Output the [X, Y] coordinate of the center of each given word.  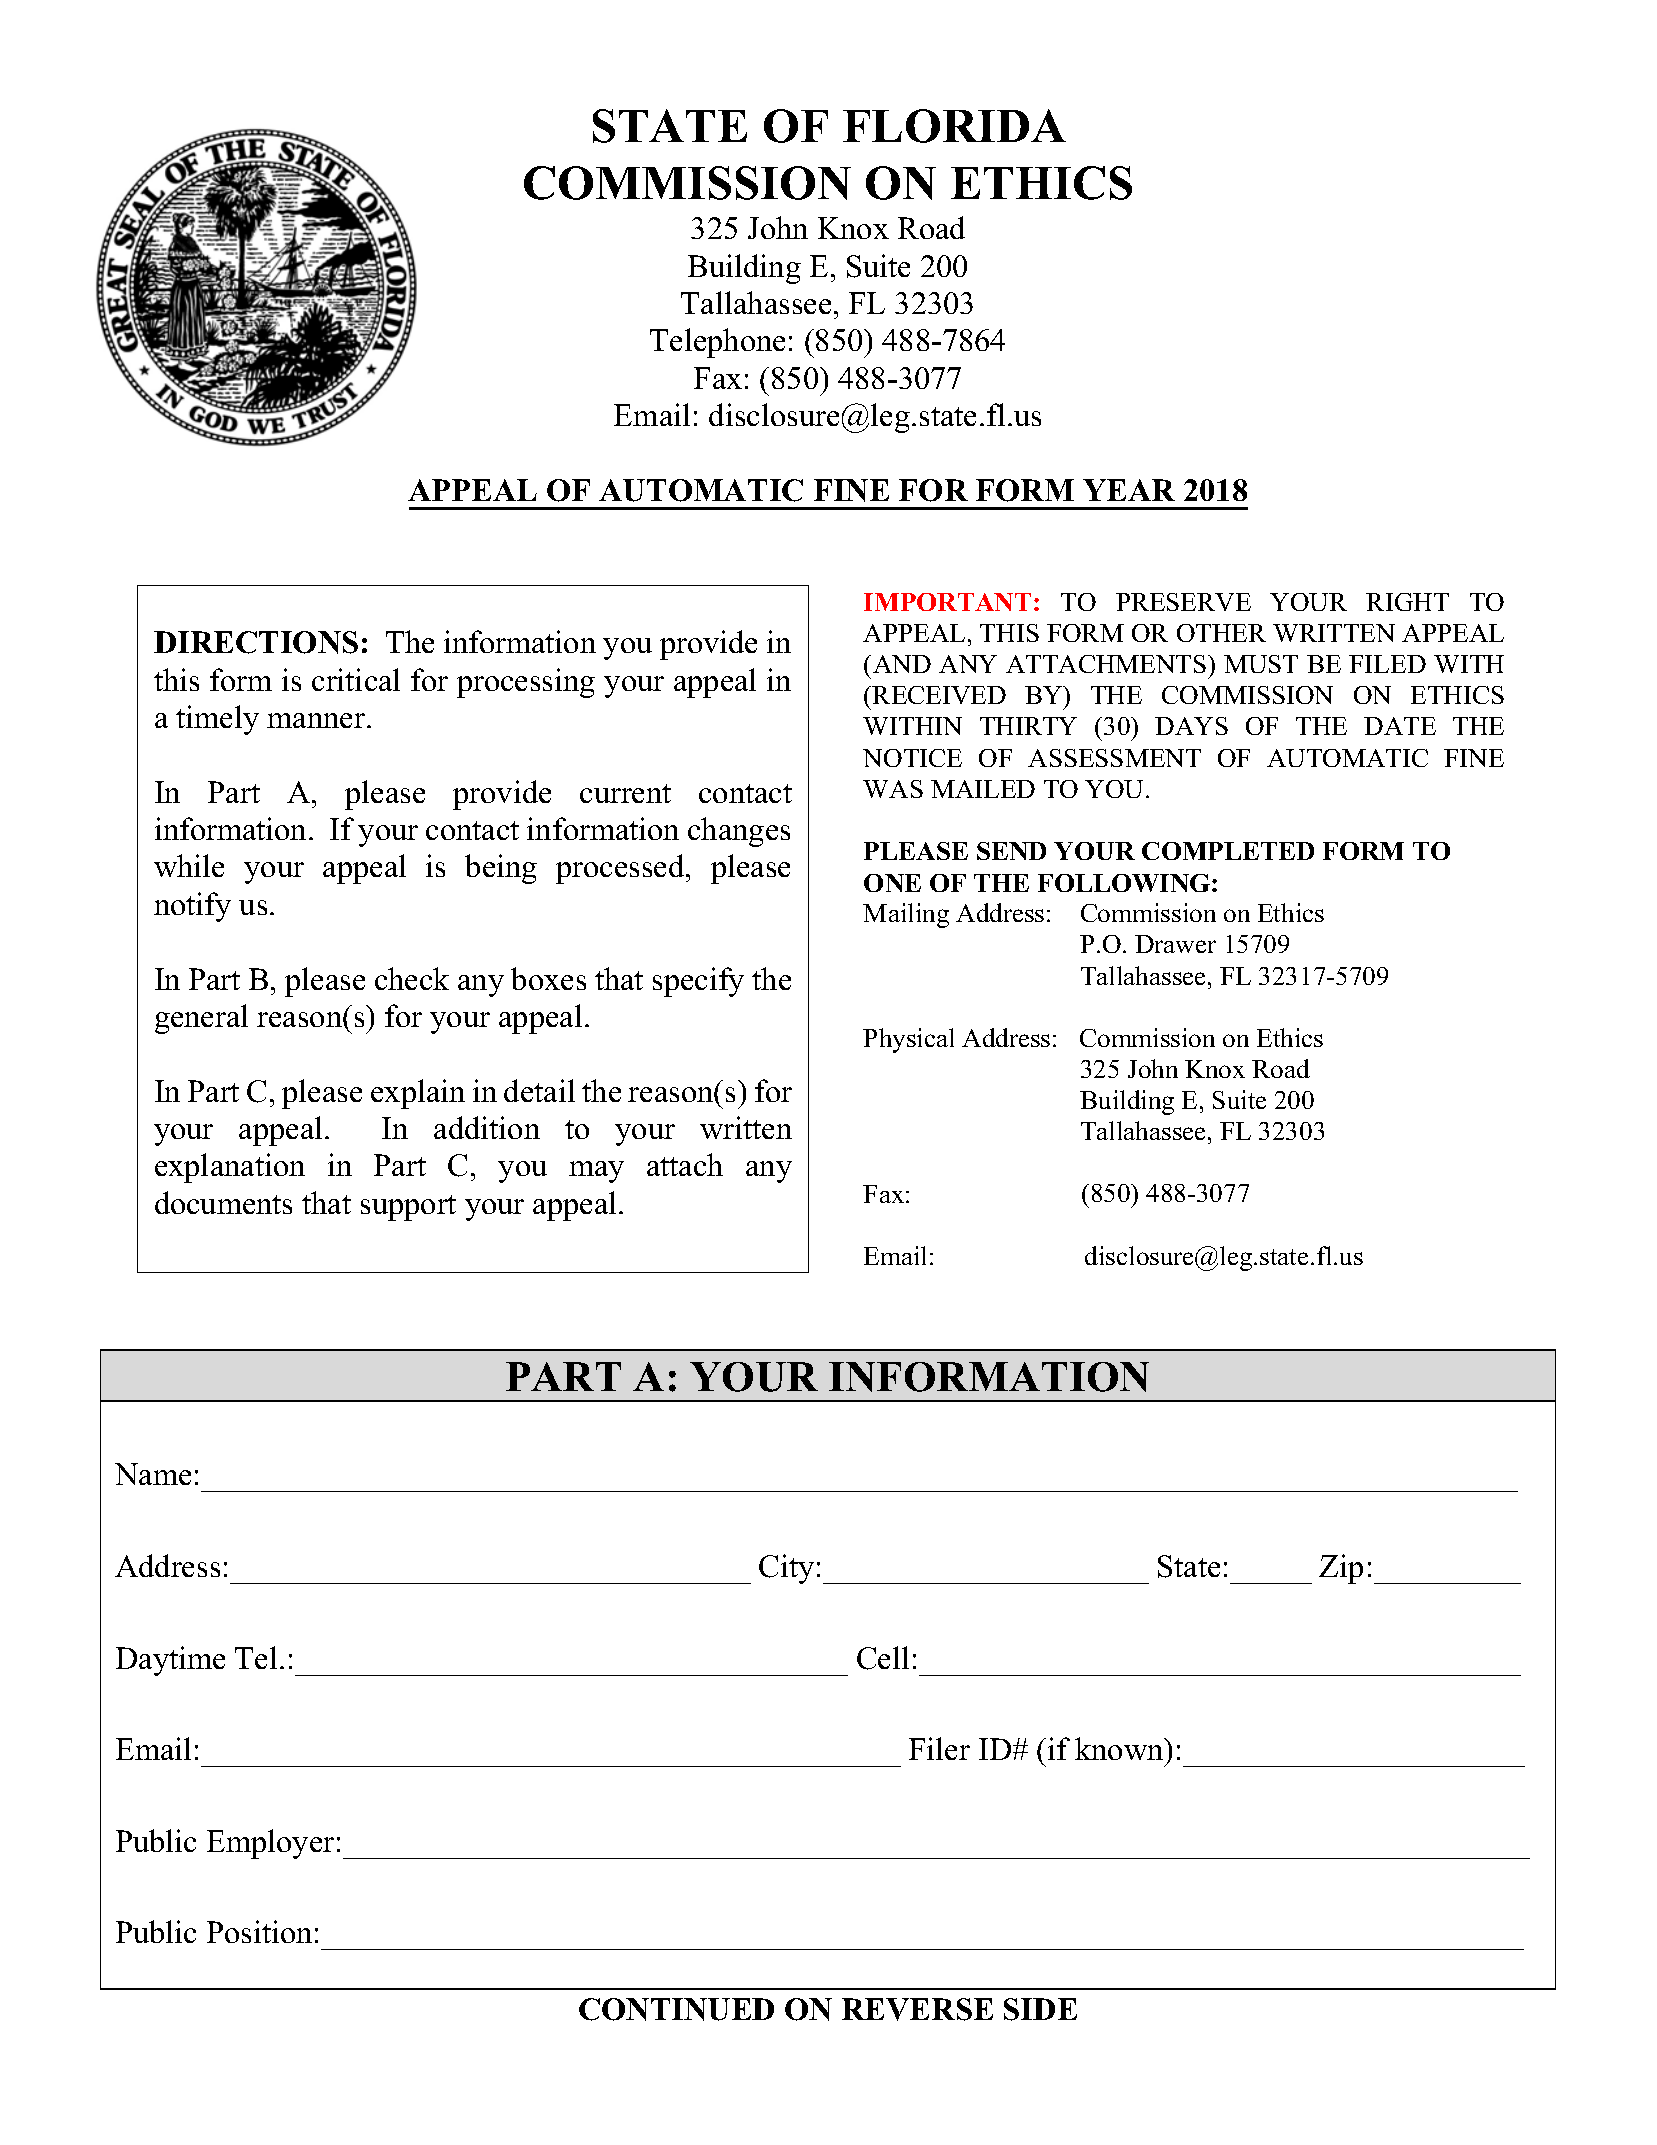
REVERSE [917, 2009]
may [596, 1172]
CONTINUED [676, 2009]
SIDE [1040, 2009]
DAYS [1191, 726]
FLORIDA [954, 126]
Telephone [717, 343]
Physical [908, 1040]
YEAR [1129, 490]
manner [317, 720]
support [408, 1208]
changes [739, 832]
